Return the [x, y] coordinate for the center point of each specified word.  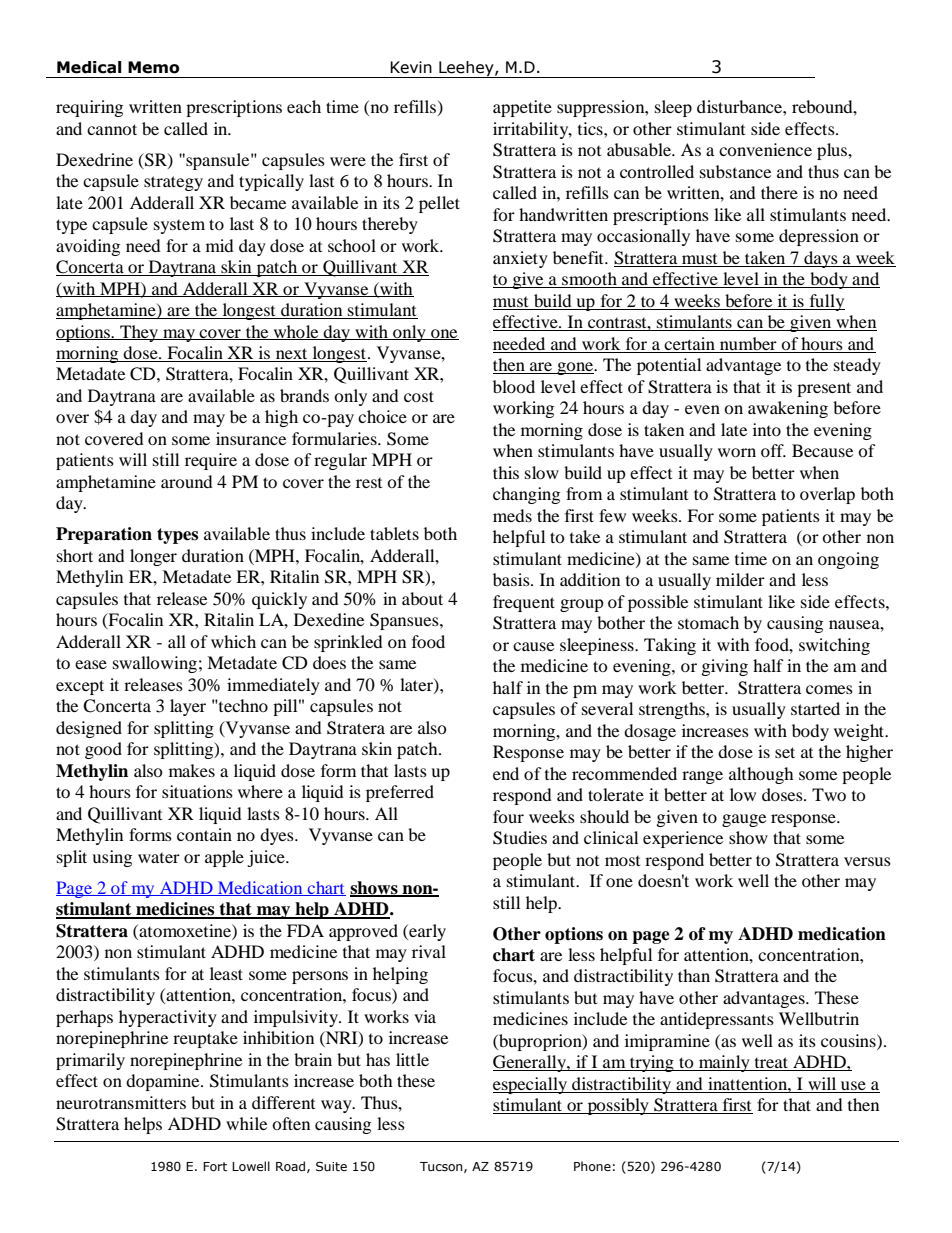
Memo [154, 67]
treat [771, 1064]
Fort [215, 1166]
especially [531, 1085]
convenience [765, 149]
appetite [522, 108]
